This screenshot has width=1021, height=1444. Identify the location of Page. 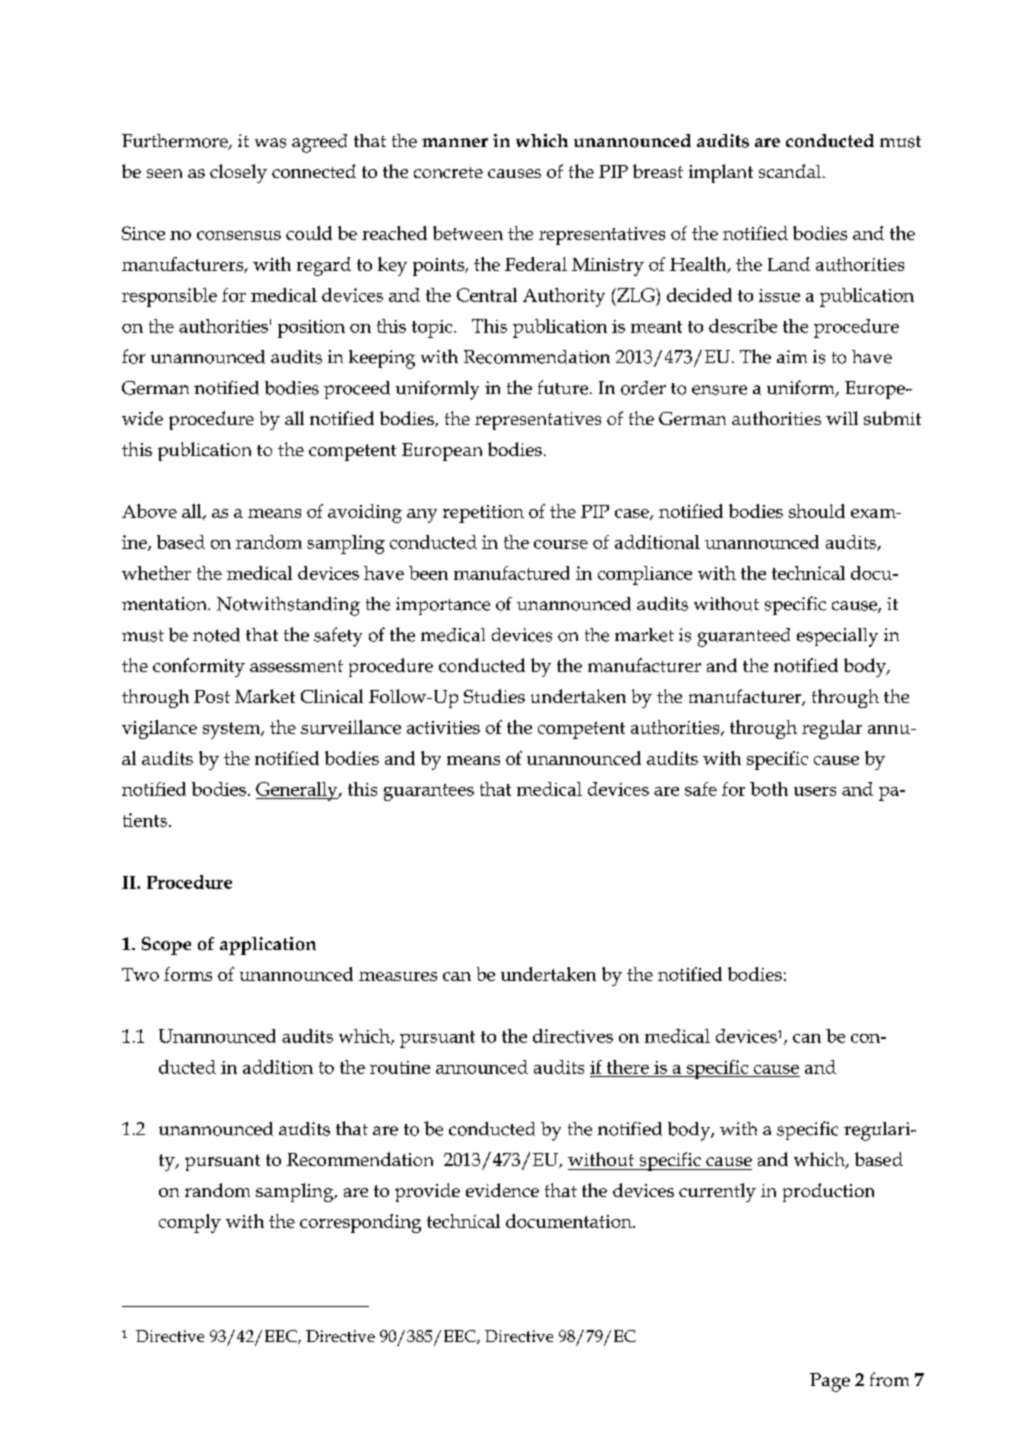
(830, 1382).
